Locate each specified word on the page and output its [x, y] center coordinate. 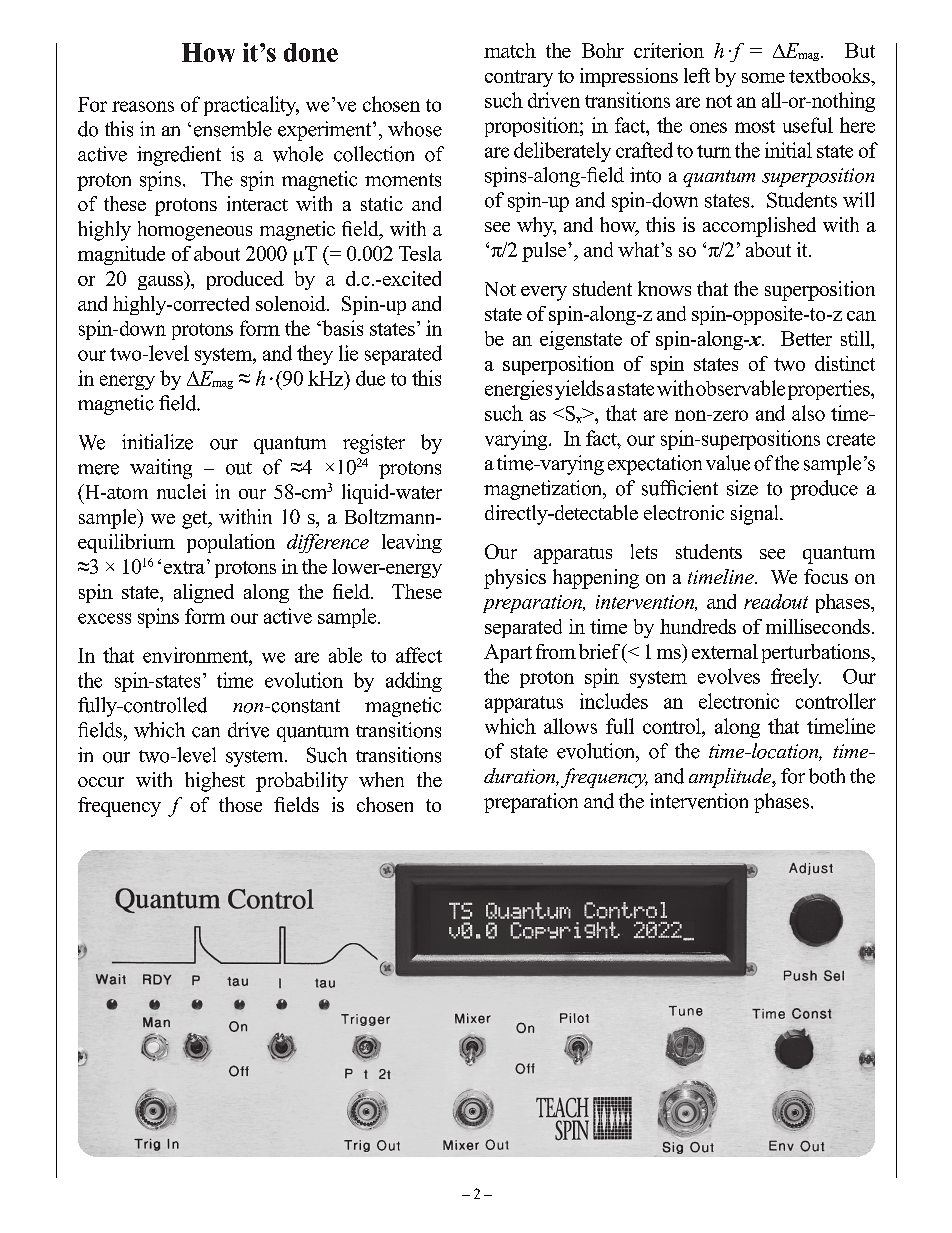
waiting [161, 469]
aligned [204, 593]
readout [776, 601]
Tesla [420, 253]
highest [215, 782]
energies [518, 390]
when [381, 779]
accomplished [759, 227]
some [763, 78]
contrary [519, 78]
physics [515, 579]
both [827, 776]
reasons [143, 106]
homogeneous [195, 231]
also [808, 413]
